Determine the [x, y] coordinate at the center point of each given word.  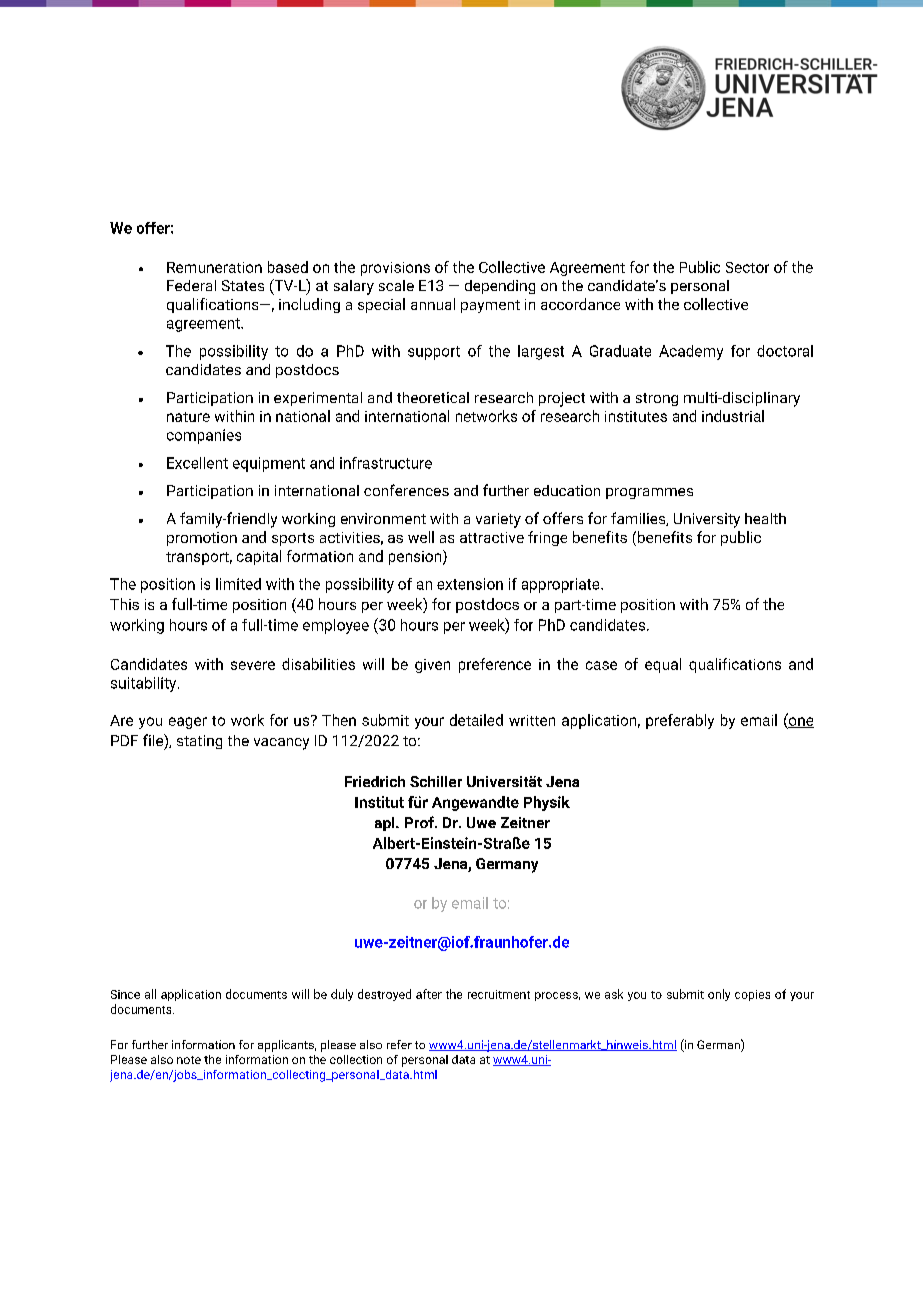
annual [433, 304]
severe [253, 665]
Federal [191, 285]
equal [663, 665]
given [432, 666]
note [189, 1060]
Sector [747, 267]
